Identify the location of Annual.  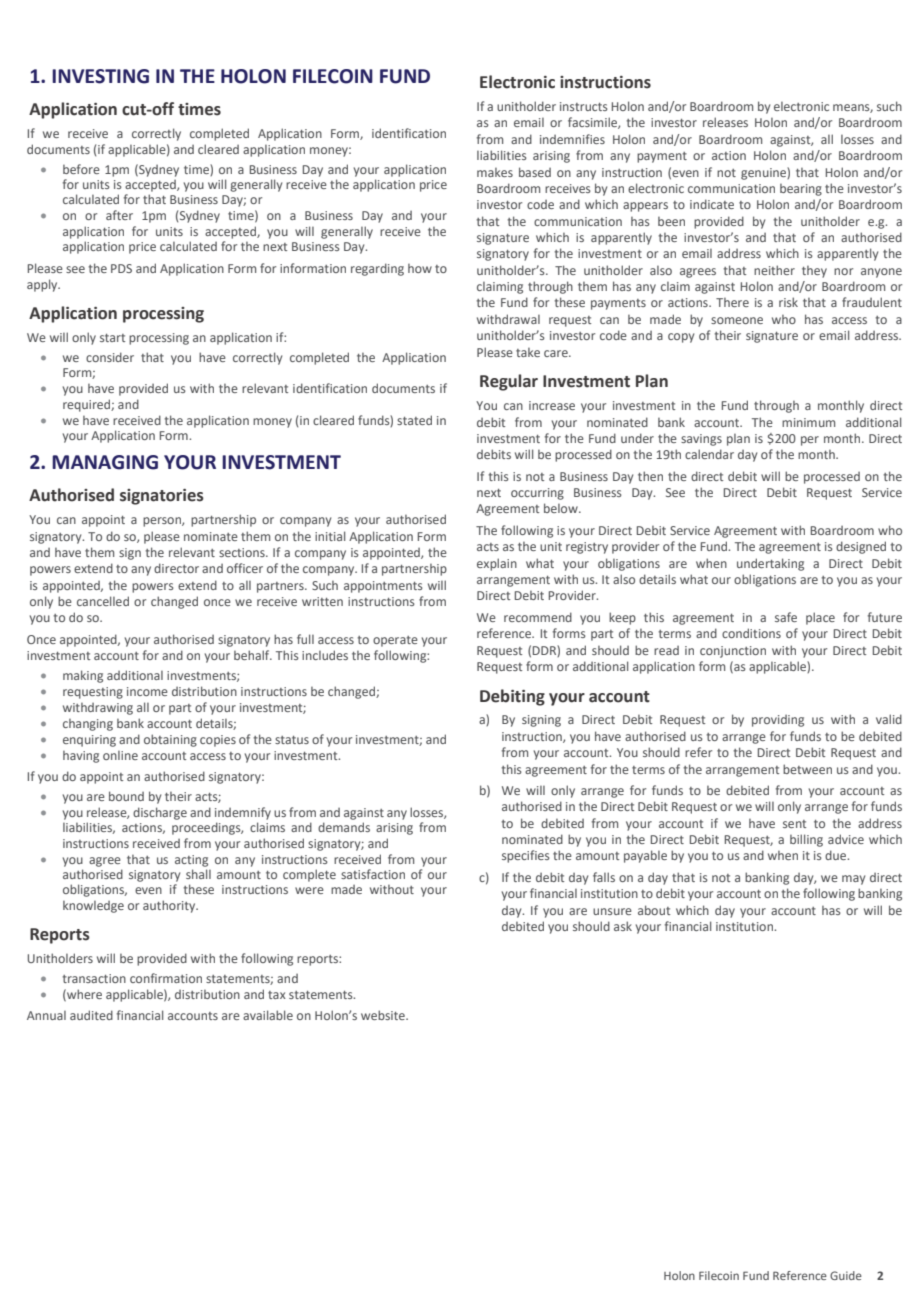
(46, 1015).
